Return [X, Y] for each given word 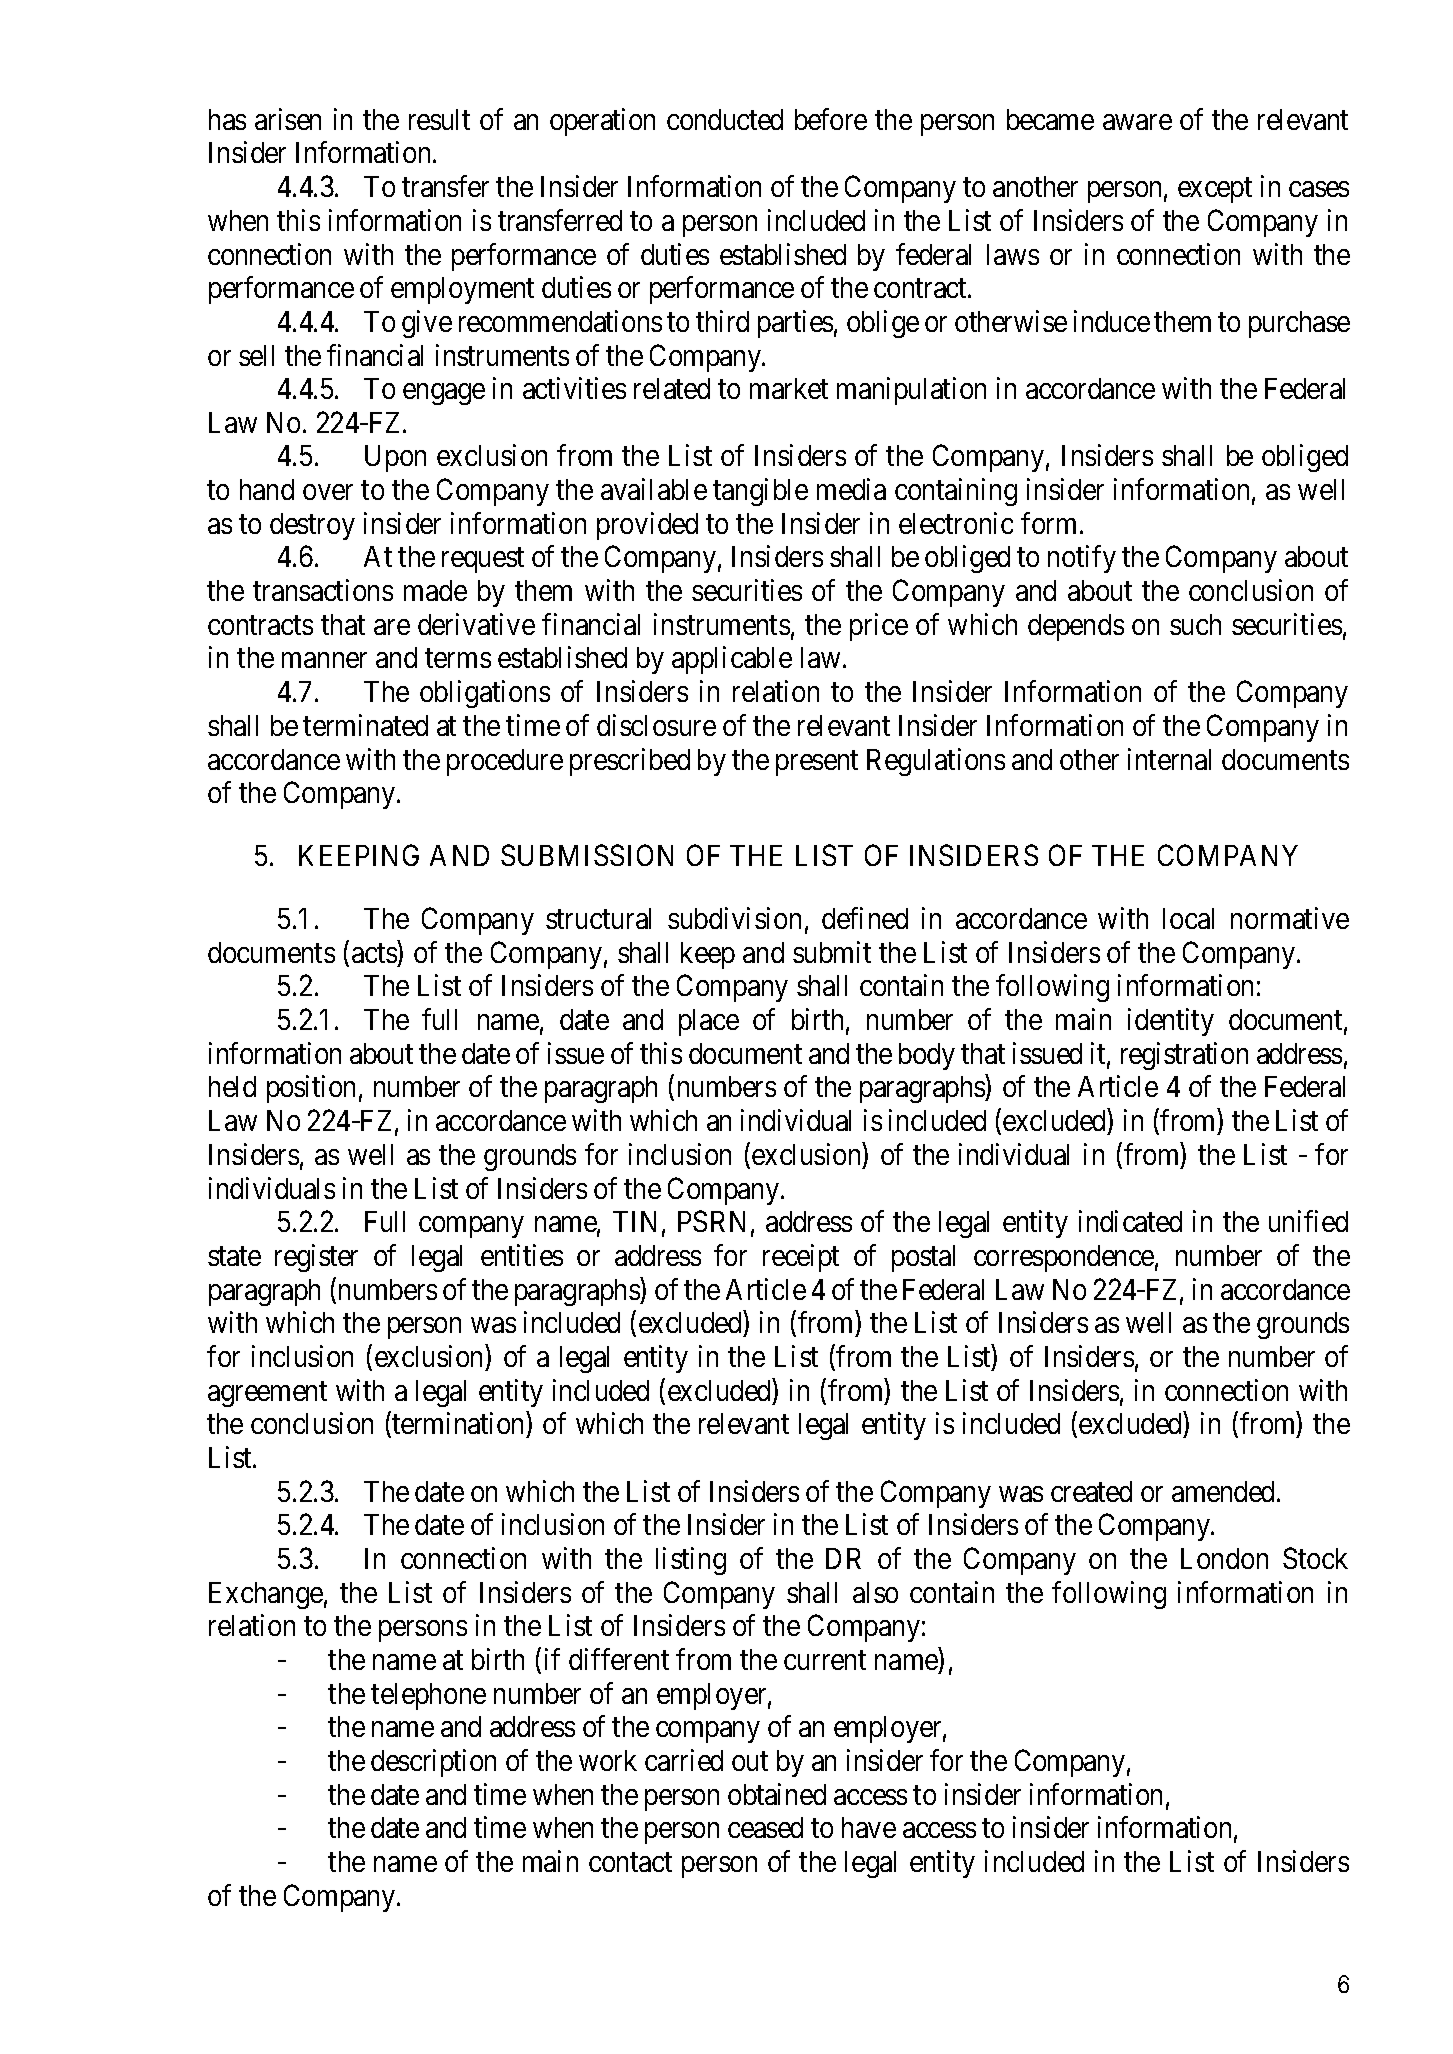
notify [1082, 559]
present [817, 763]
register [316, 1258]
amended [1225, 1491]
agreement [267, 1394]
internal [1169, 759]
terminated [365, 725]
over [328, 492]
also [875, 1592]
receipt [801, 1258]
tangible [760, 492]
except [1215, 190]
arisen [288, 119]
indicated [1130, 1221]
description [433, 1763]
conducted [725, 119]
